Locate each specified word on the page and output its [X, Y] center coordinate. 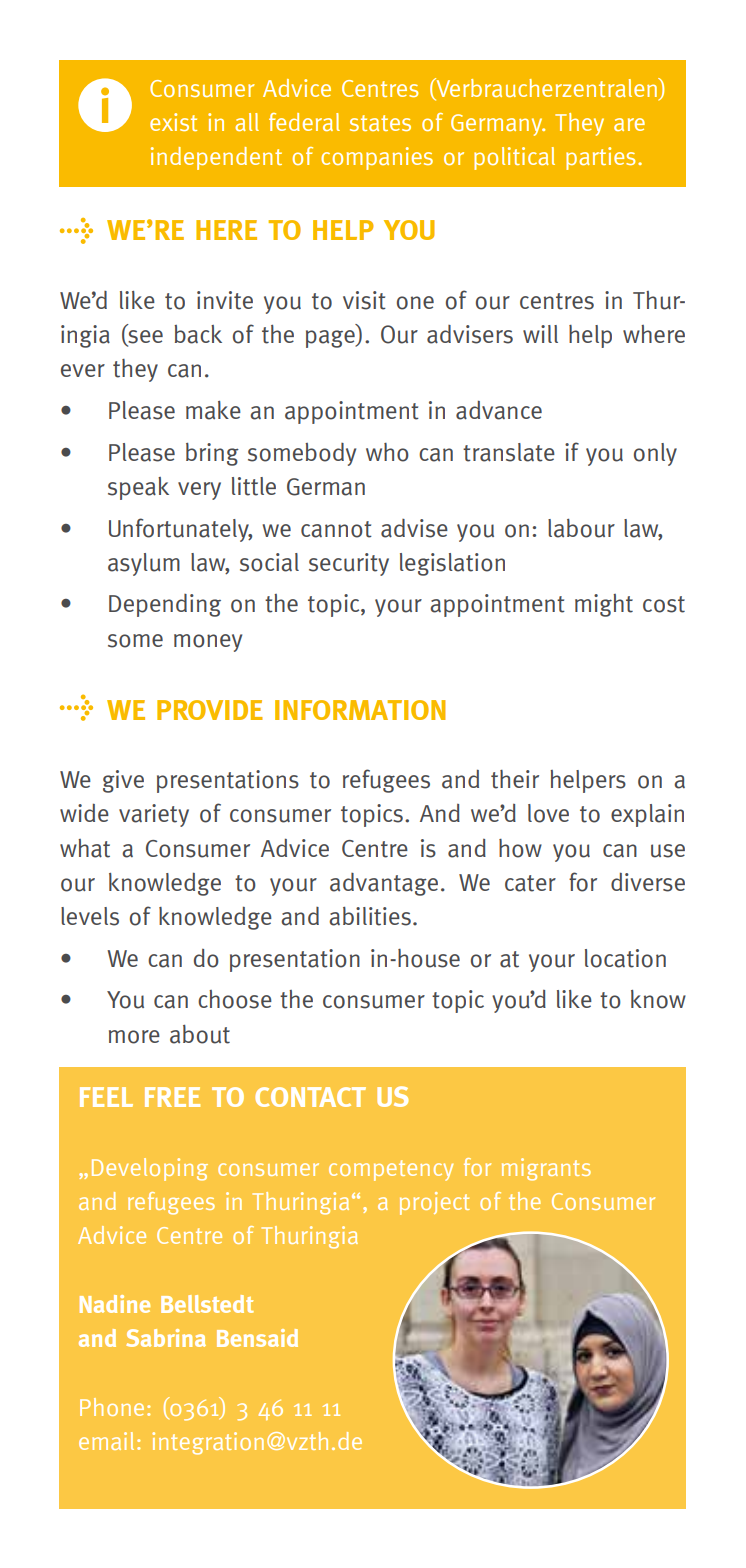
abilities [370, 916]
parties [600, 158]
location [625, 958]
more [134, 1037]
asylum [144, 564]
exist [173, 122]
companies [377, 158]
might [604, 605]
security [349, 564]
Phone [112, 1407]
